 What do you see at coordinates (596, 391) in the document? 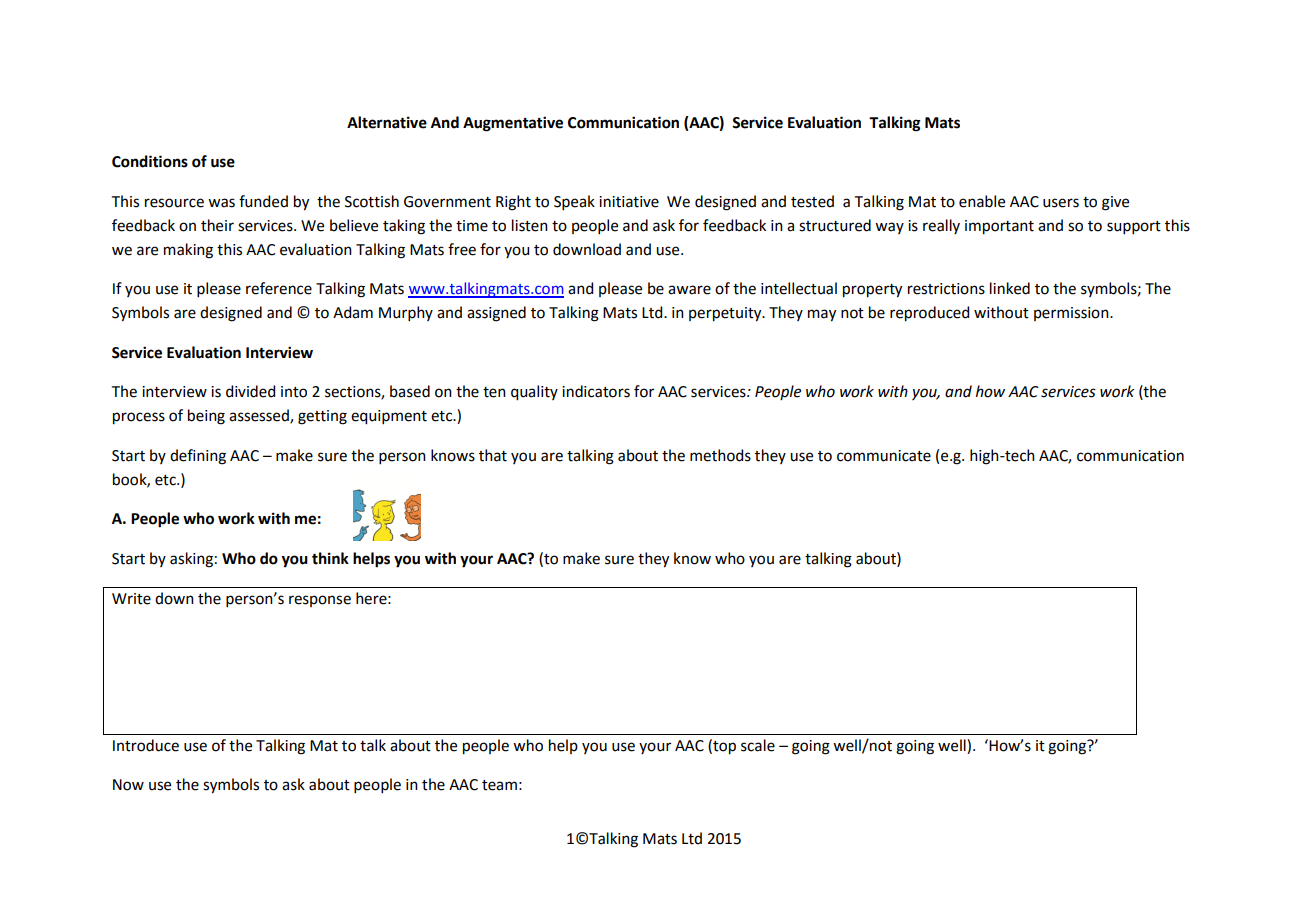
I see `indicators` at bounding box center [596, 391].
